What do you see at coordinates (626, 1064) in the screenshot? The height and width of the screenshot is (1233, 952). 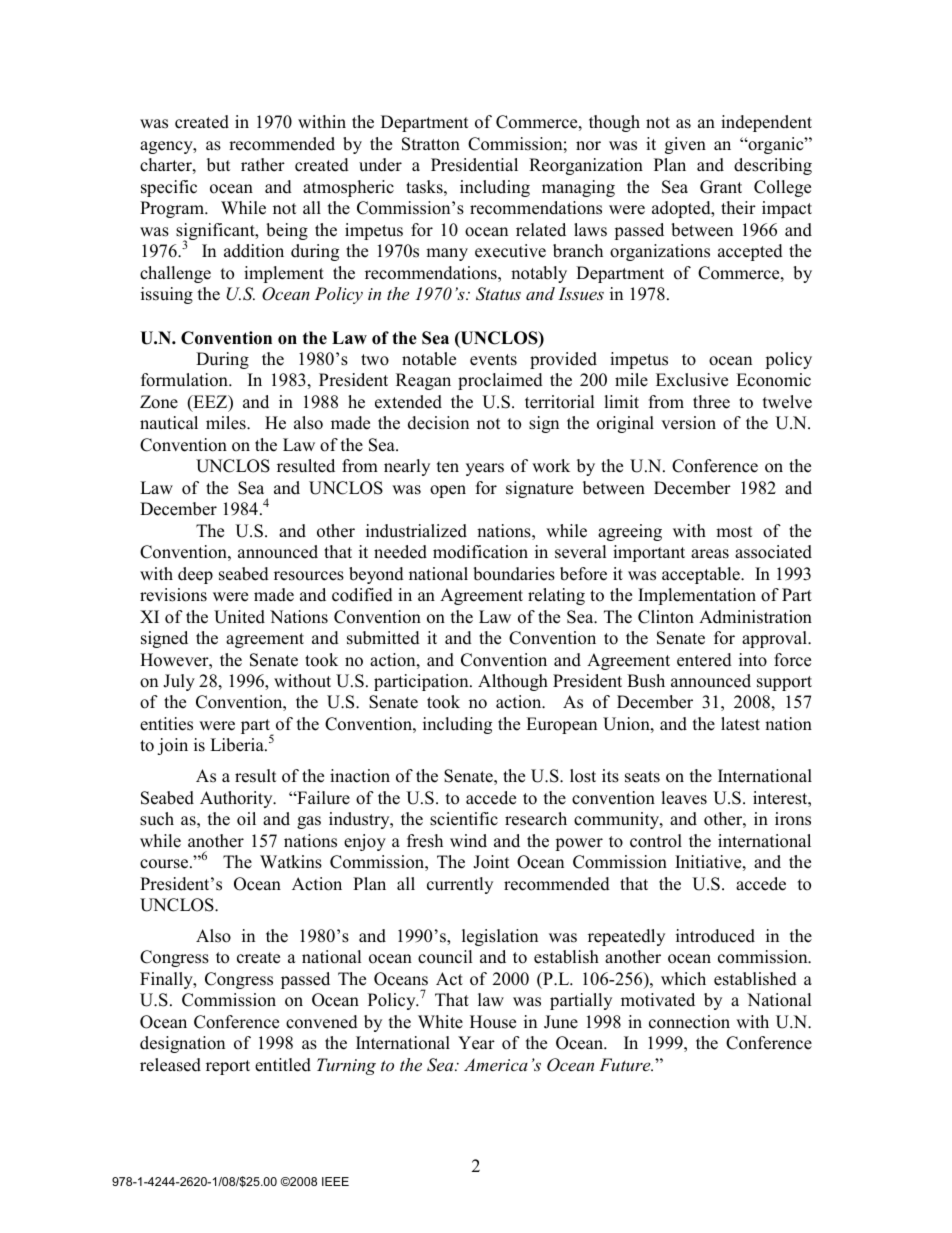 I see `Future` at bounding box center [626, 1064].
